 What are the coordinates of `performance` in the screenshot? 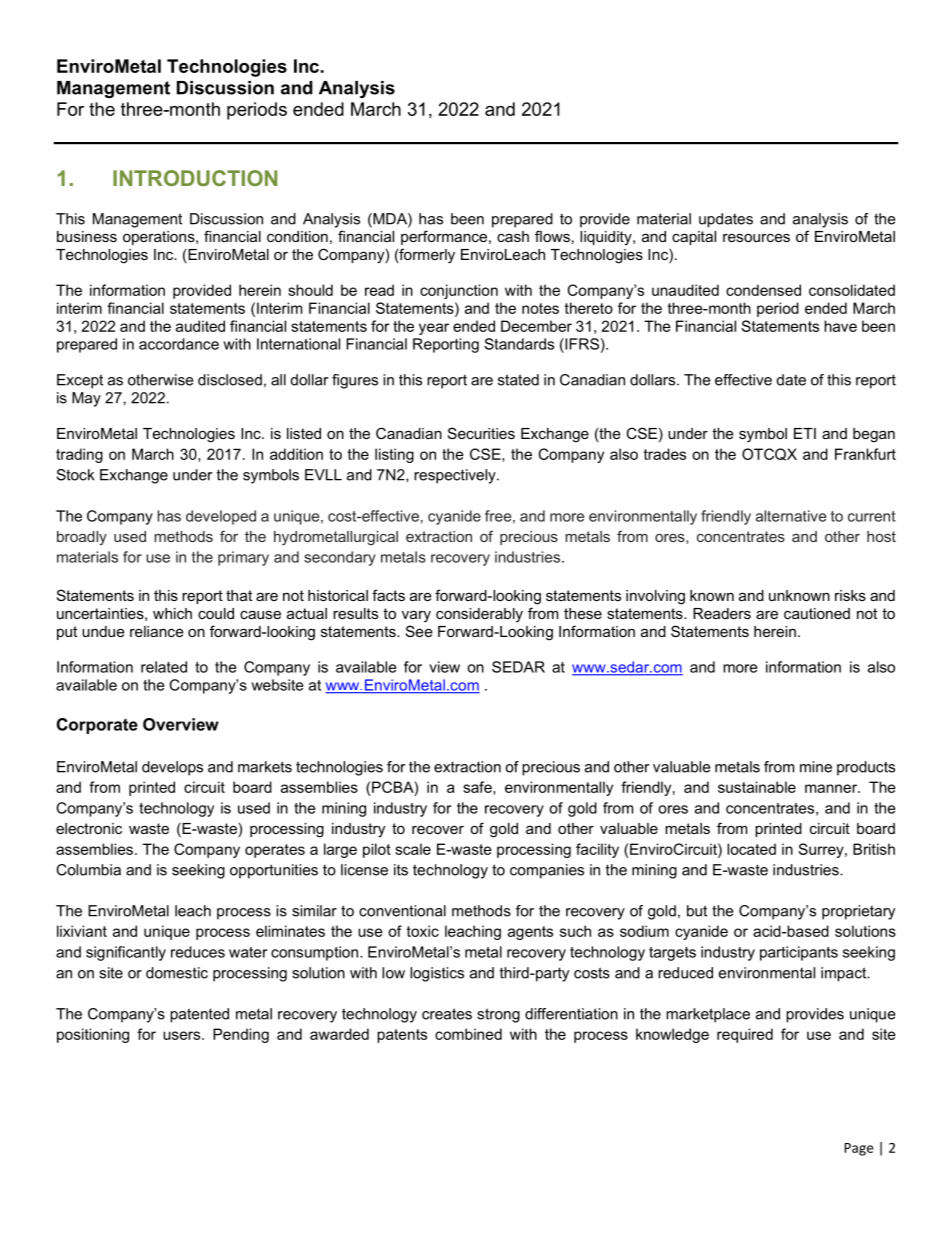 It's located at (445, 237).
